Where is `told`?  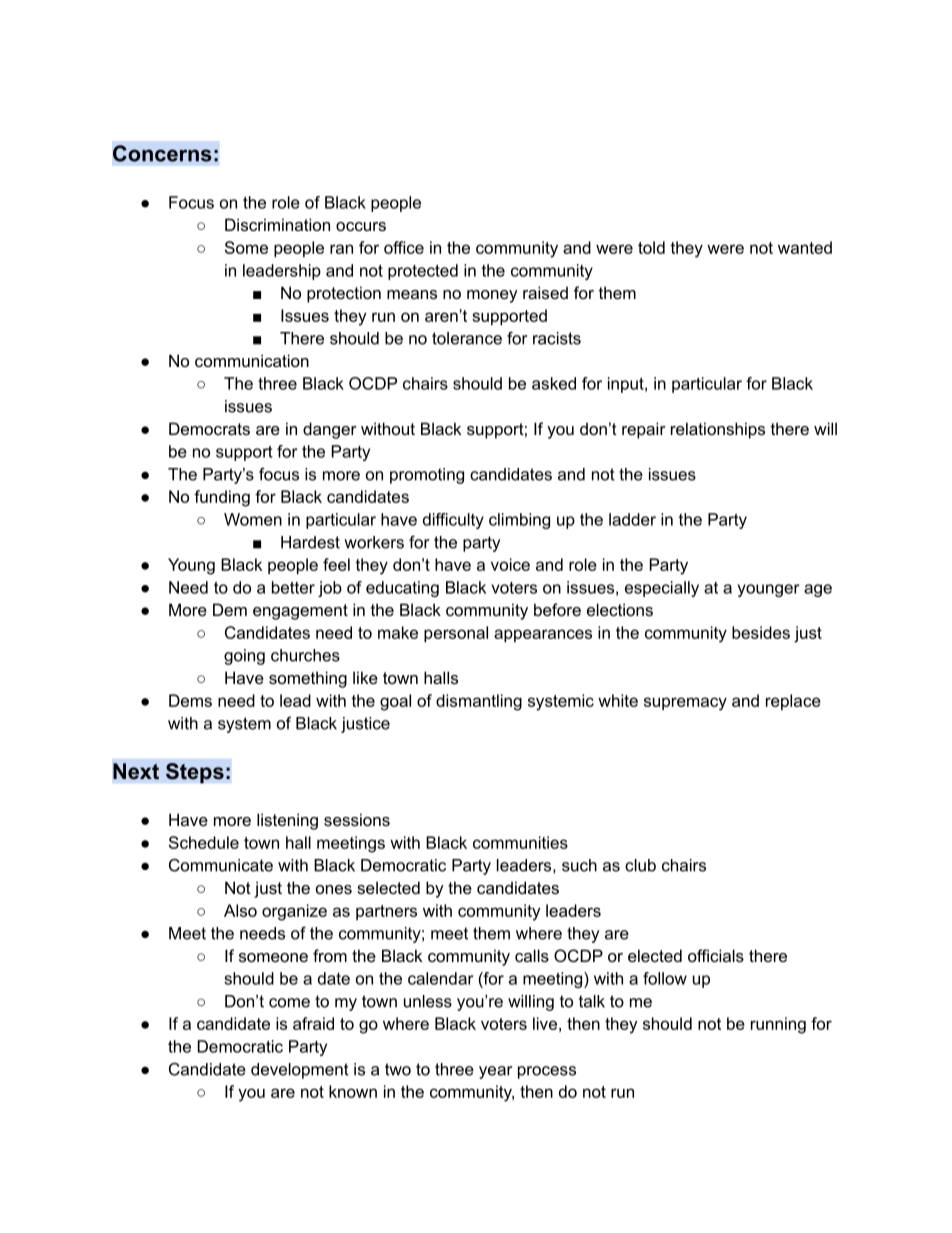 told is located at coordinates (651, 247).
